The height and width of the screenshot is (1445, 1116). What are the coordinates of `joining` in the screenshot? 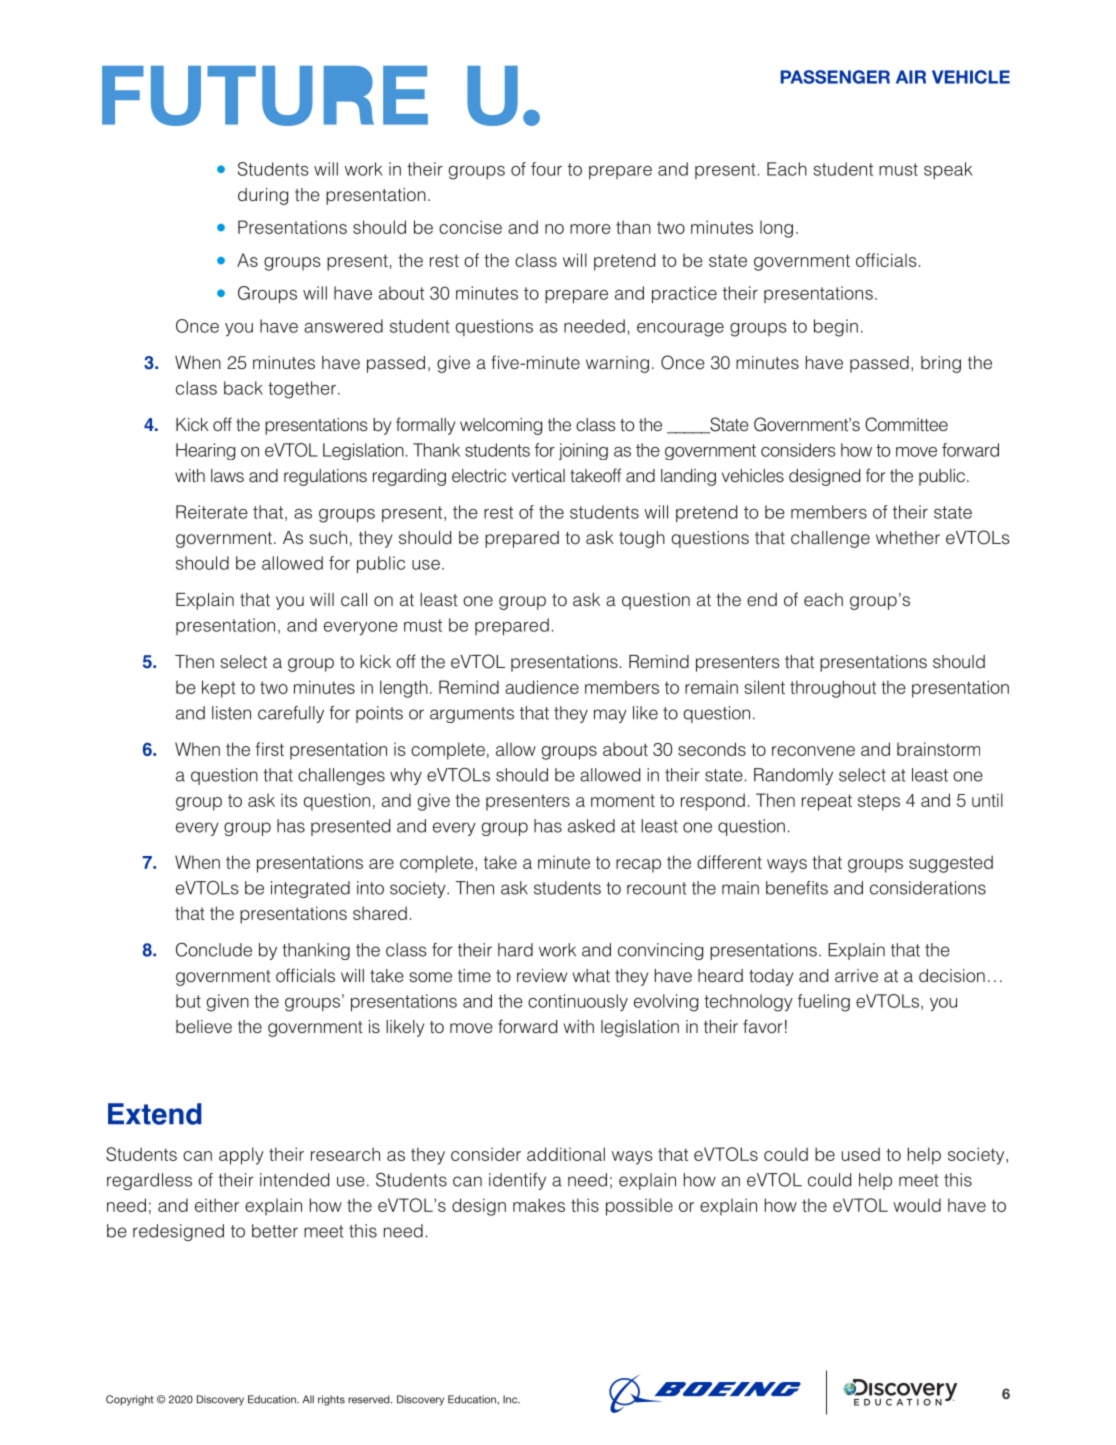 It's located at (583, 451).
